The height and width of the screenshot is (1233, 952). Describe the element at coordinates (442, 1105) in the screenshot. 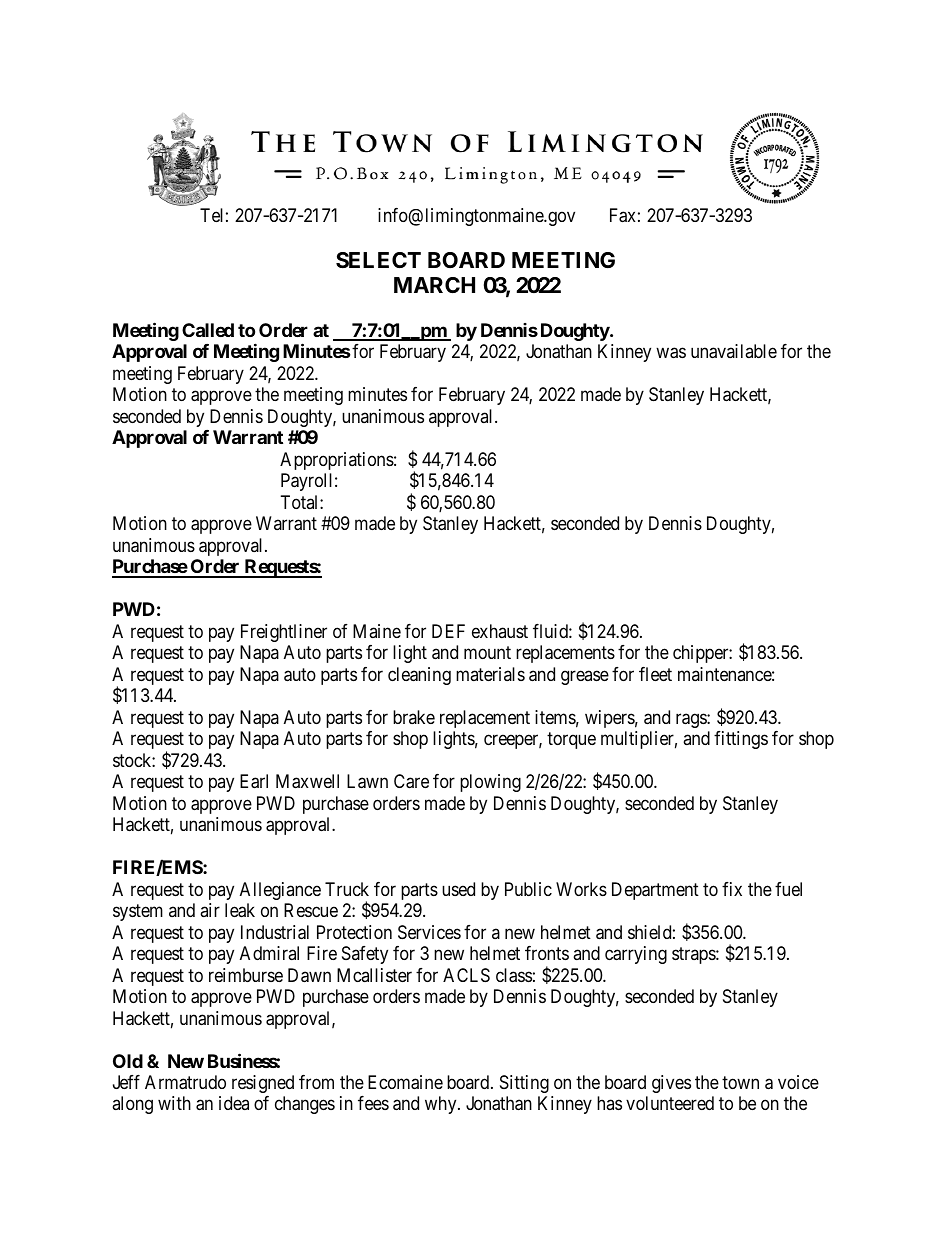

I see `why` at that location.
